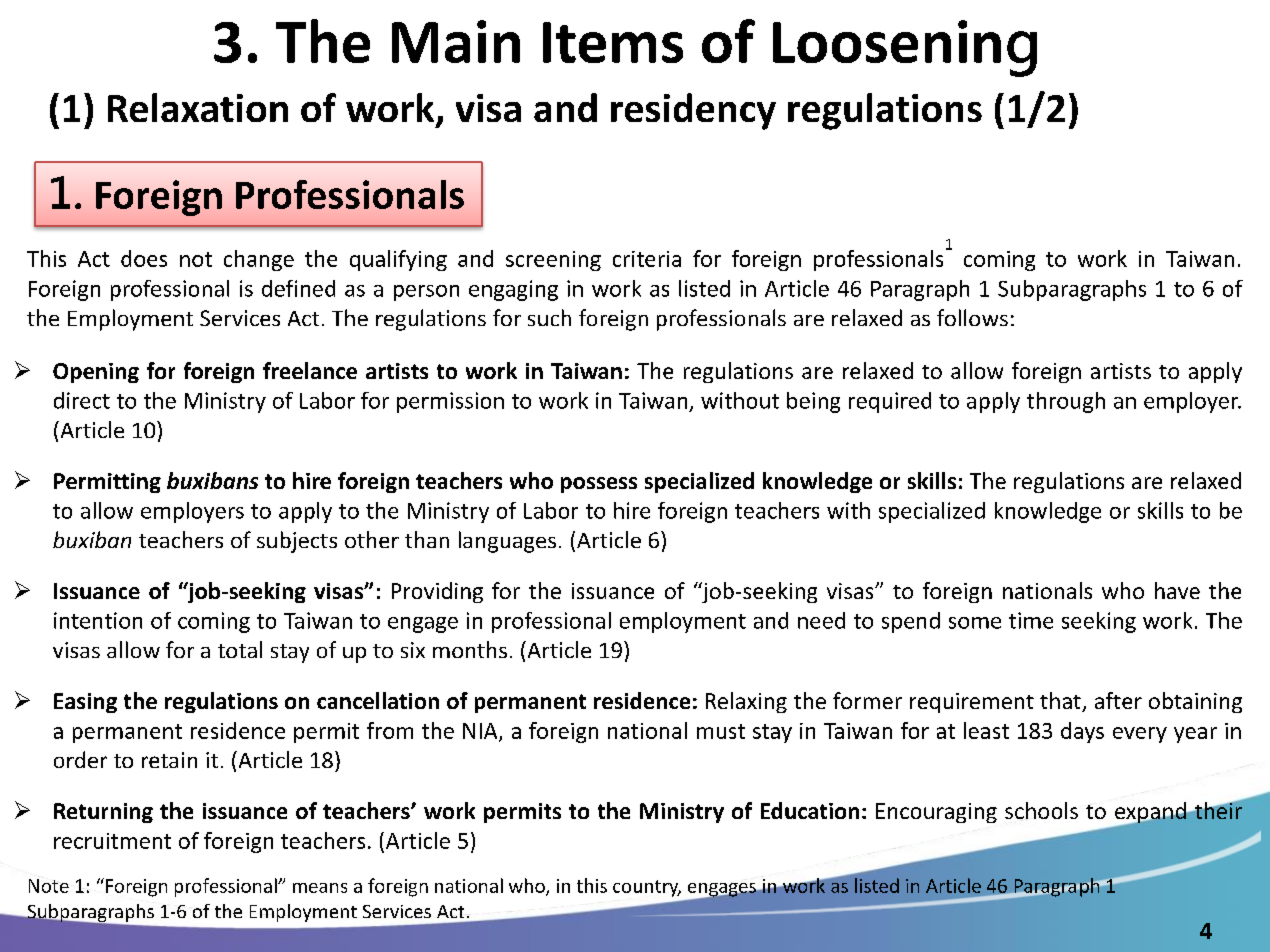  Describe the element at coordinates (549, 317) in the document. I see `such` at that location.
